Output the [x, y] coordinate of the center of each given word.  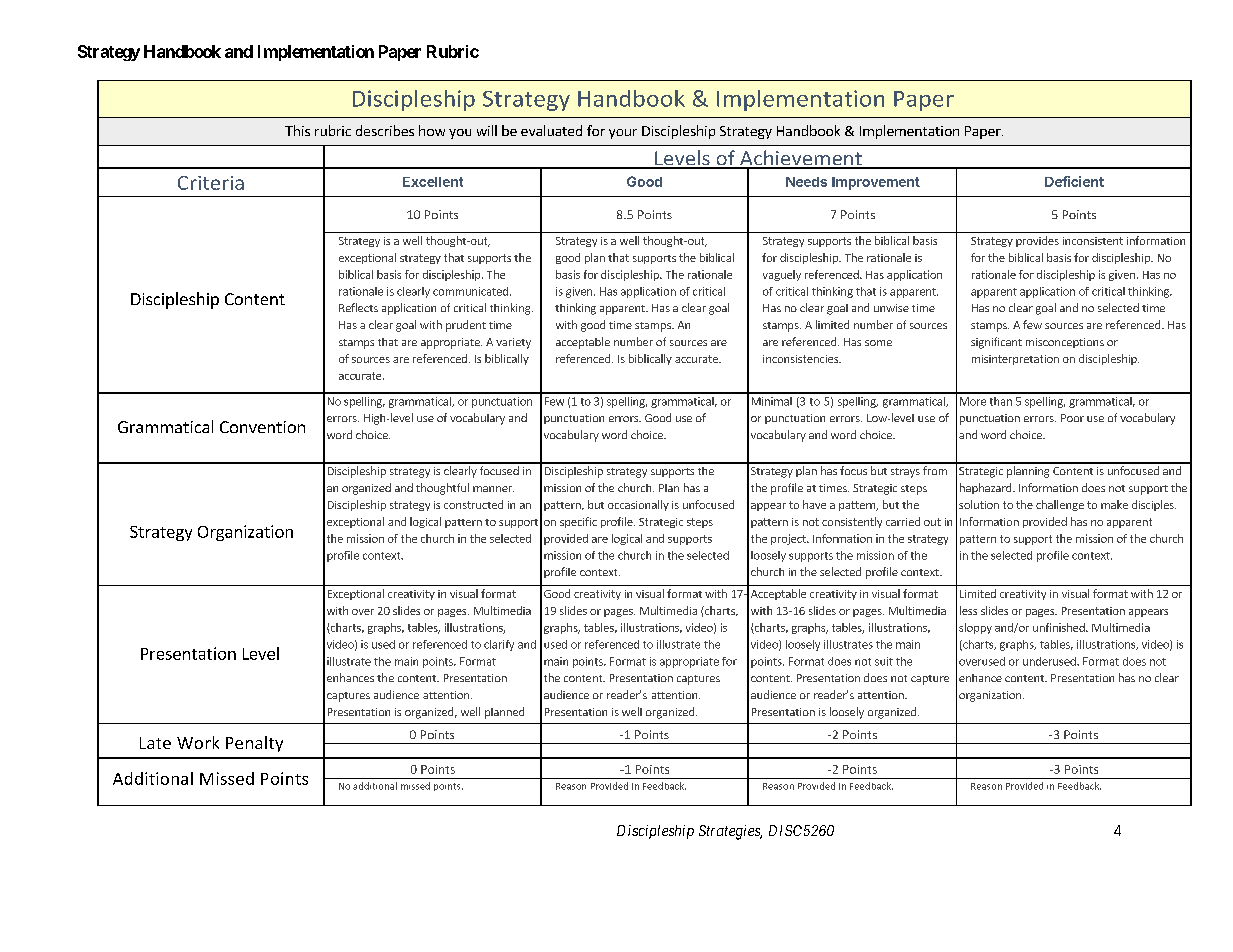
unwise [891, 308]
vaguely [782, 275]
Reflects [358, 307]
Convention [262, 427]
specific [578, 522]
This [297, 130]
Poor [1072, 418]
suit [884, 661]
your [623, 134]
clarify [499, 645]
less [968, 610]
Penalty [254, 744]
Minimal [772, 401]
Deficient [1074, 181]
